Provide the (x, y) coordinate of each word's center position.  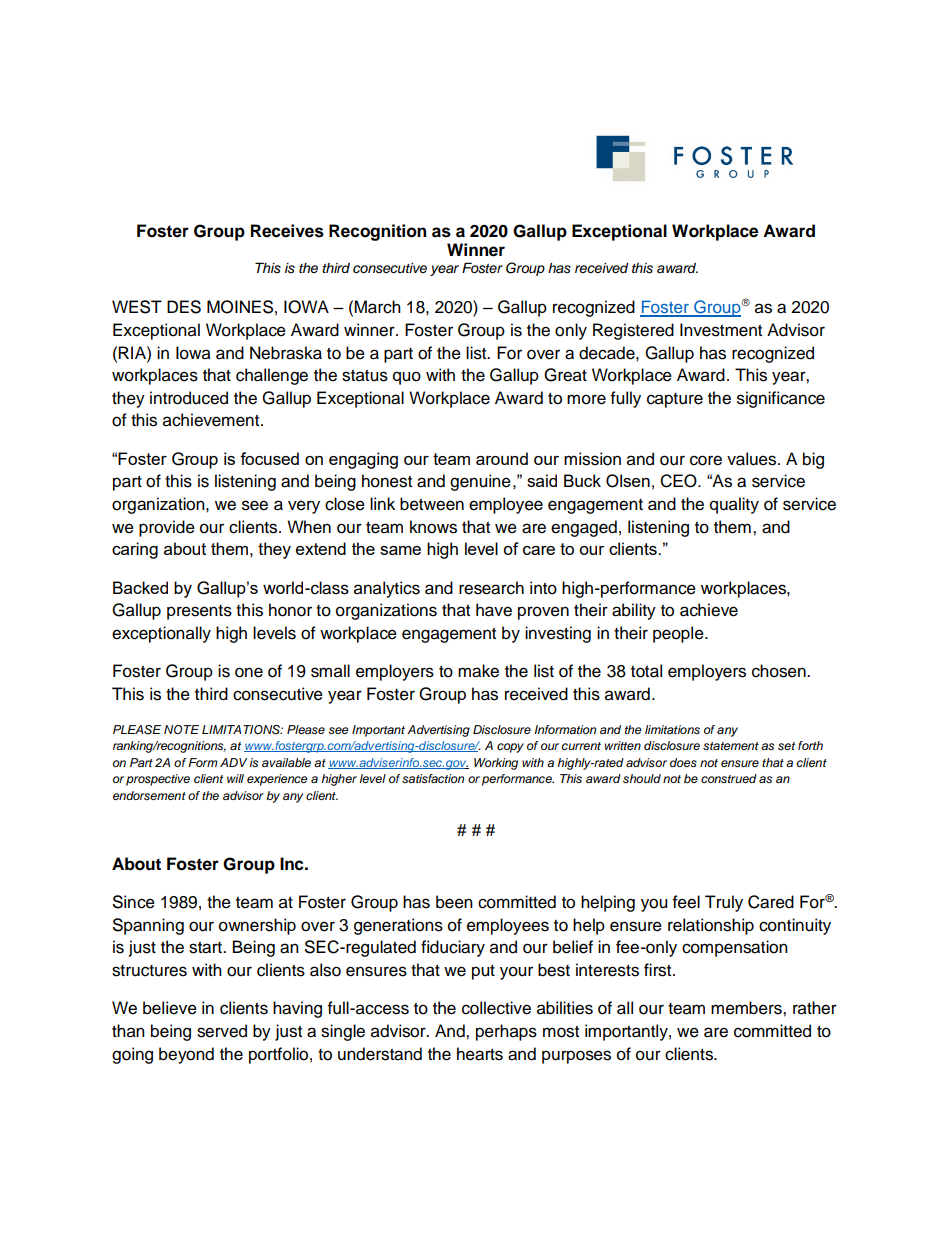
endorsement (149, 795)
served (222, 1031)
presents (199, 612)
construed (729, 778)
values (753, 459)
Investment (721, 330)
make (478, 671)
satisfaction (433, 778)
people (679, 634)
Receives (287, 231)
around (502, 458)
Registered (633, 331)
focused (269, 458)
